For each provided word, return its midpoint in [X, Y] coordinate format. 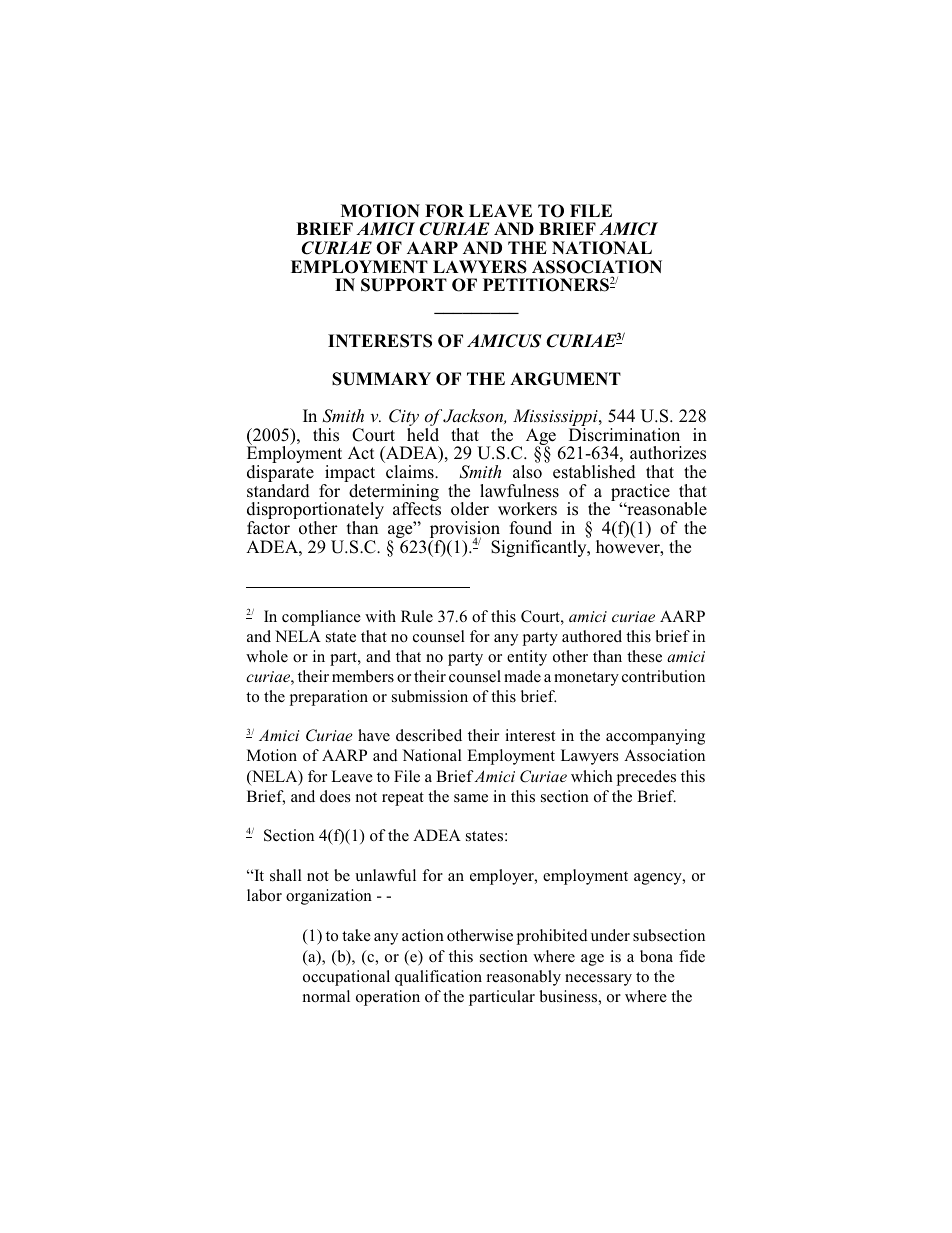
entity [527, 658]
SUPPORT [404, 285]
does [335, 796]
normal [326, 996]
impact [349, 475]
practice [640, 494]
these [644, 656]
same [471, 798]
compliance [321, 618]
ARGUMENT [565, 379]
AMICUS [504, 341]
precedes [646, 778]
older [470, 509]
